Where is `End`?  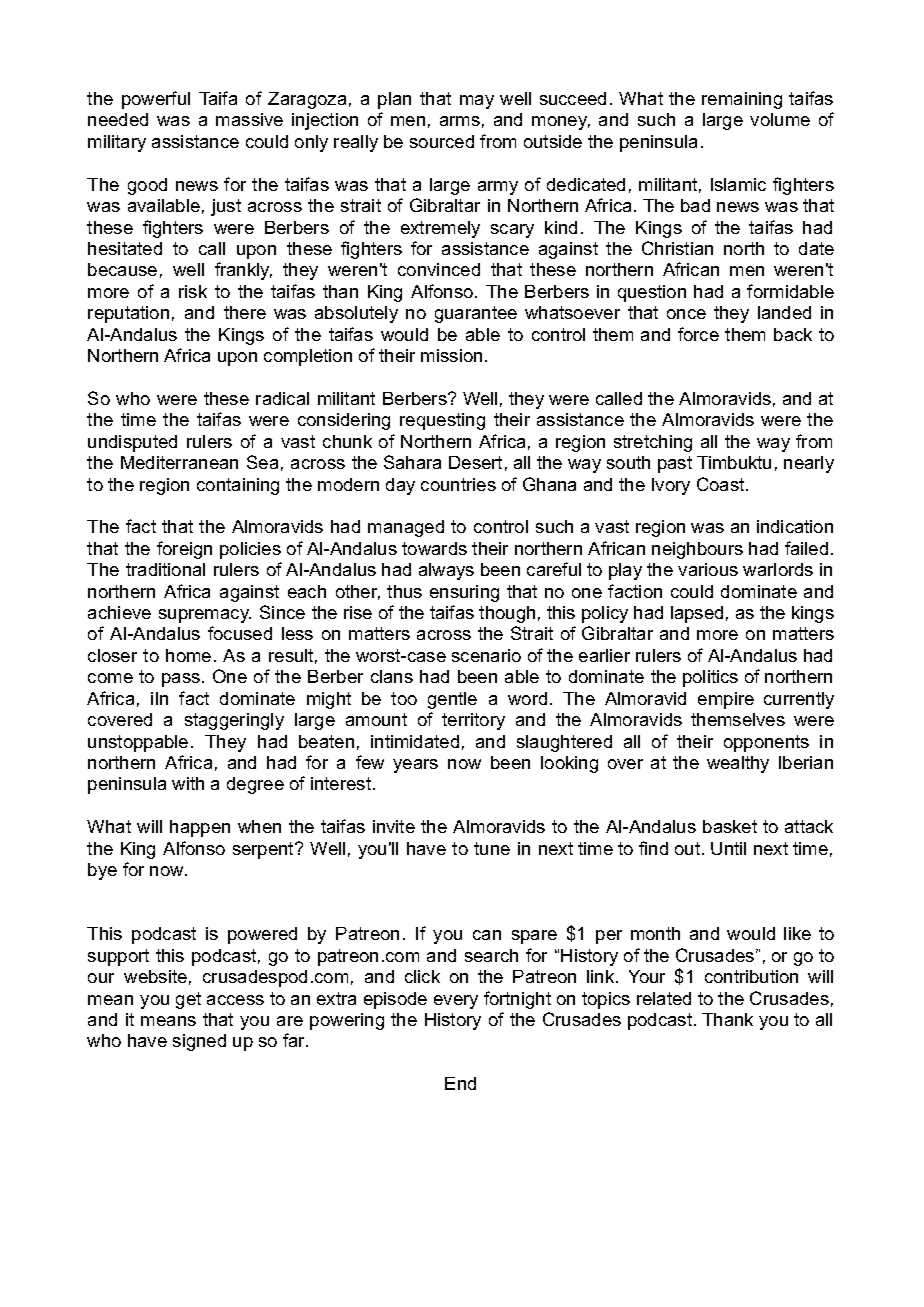
End is located at coordinates (460, 1083).
